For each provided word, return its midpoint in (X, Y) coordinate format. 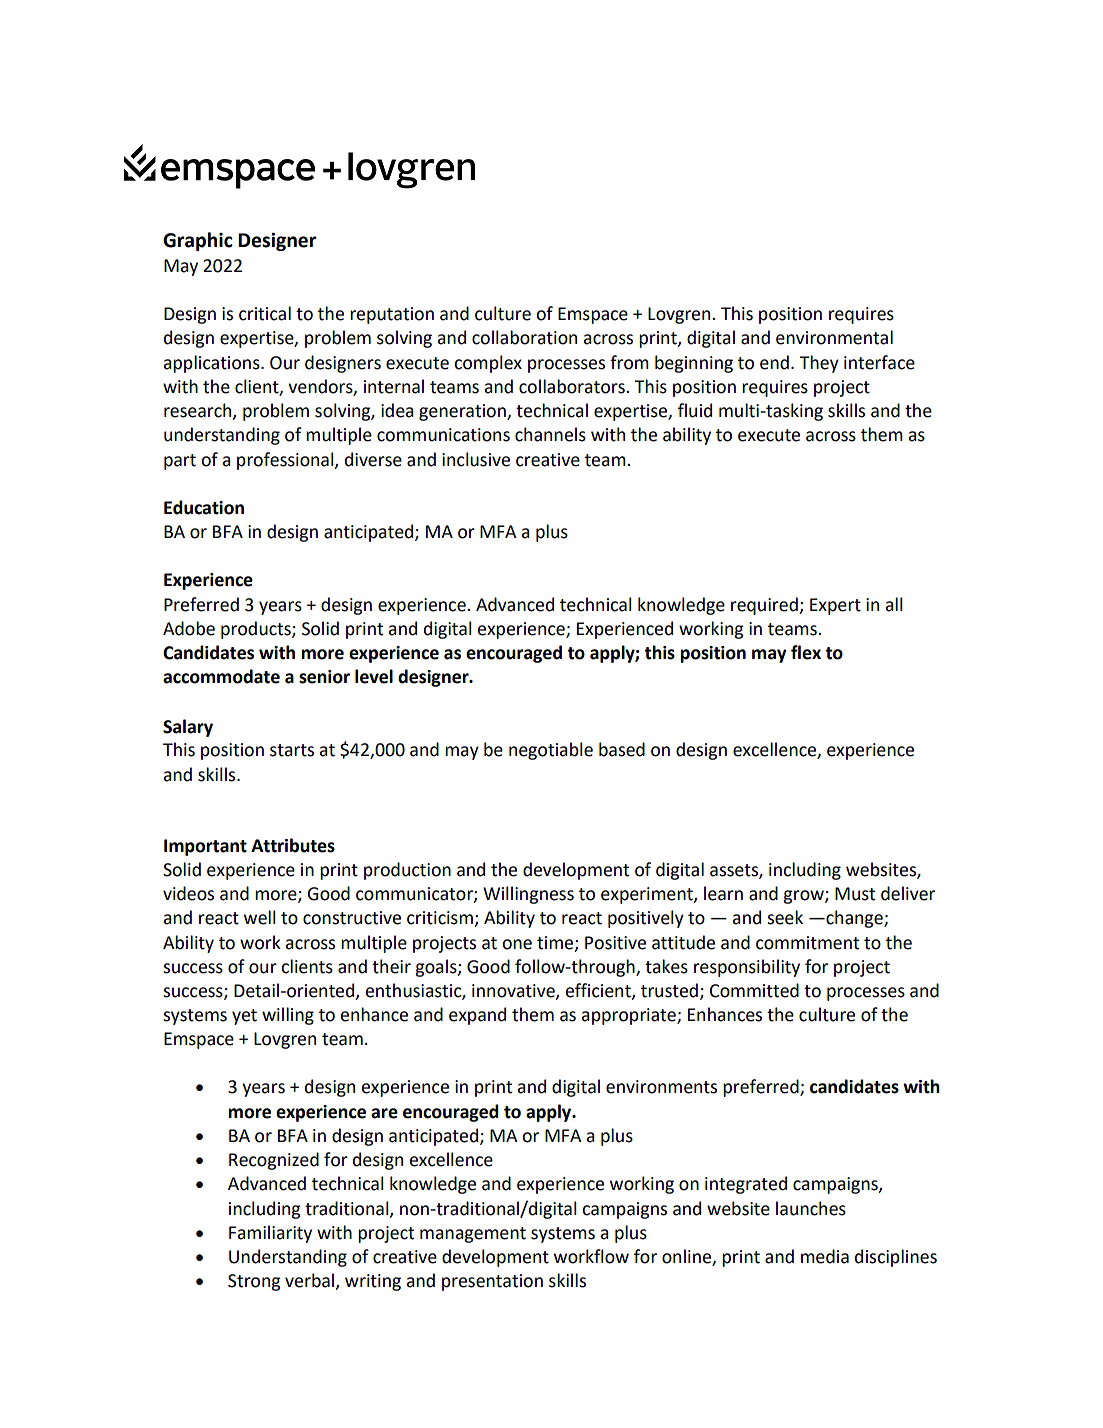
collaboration (524, 337)
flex (806, 652)
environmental (834, 337)
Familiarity (270, 1234)
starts (292, 750)
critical (265, 313)
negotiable (551, 751)
